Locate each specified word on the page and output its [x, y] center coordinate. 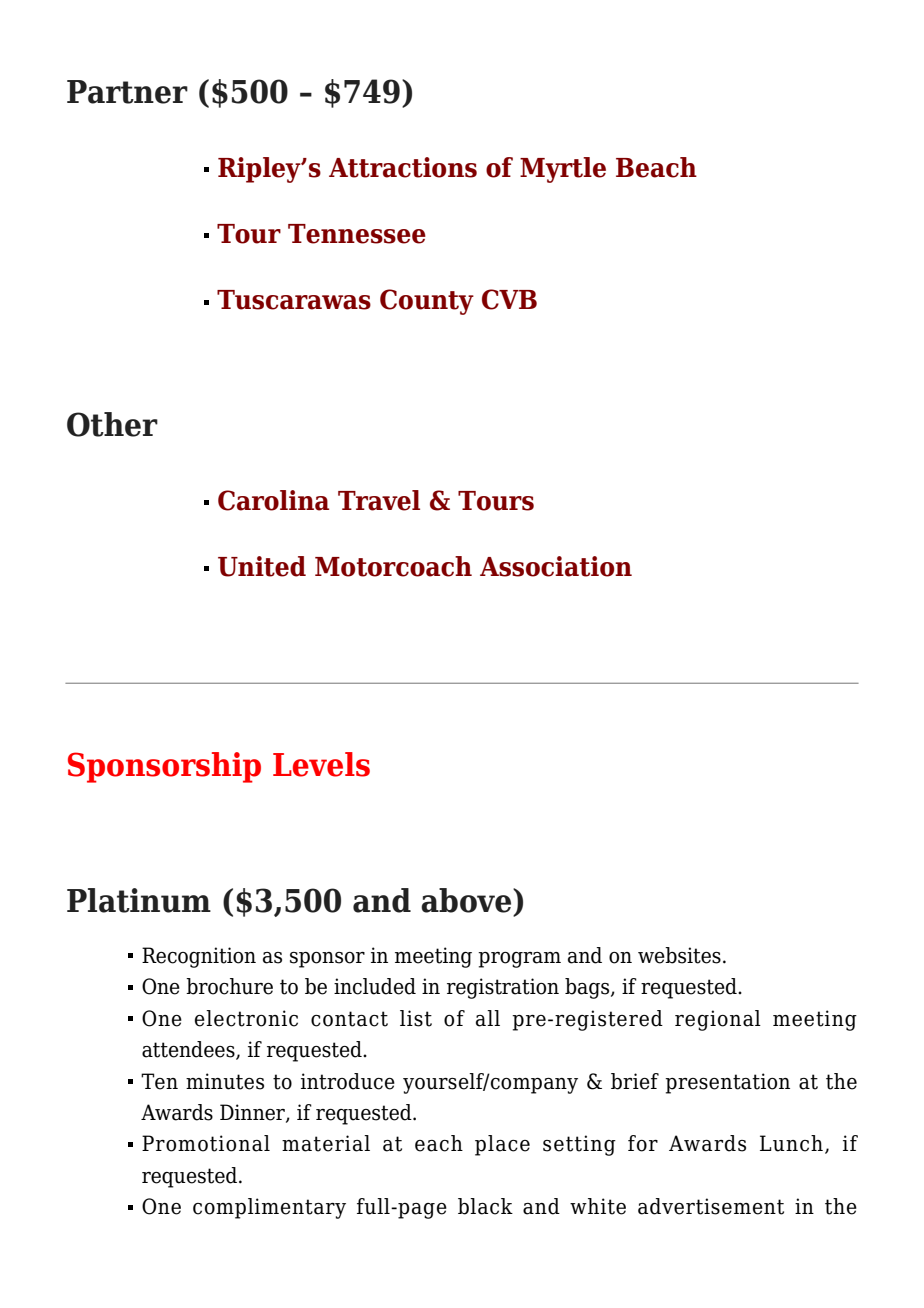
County [427, 302]
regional [718, 1020]
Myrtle [563, 170]
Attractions [403, 167]
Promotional [206, 1143]
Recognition [199, 957]
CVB [509, 299]
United [262, 566]
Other [112, 424]
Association [556, 566]
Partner [127, 92]
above [467, 900]
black [485, 1206]
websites [679, 955]
